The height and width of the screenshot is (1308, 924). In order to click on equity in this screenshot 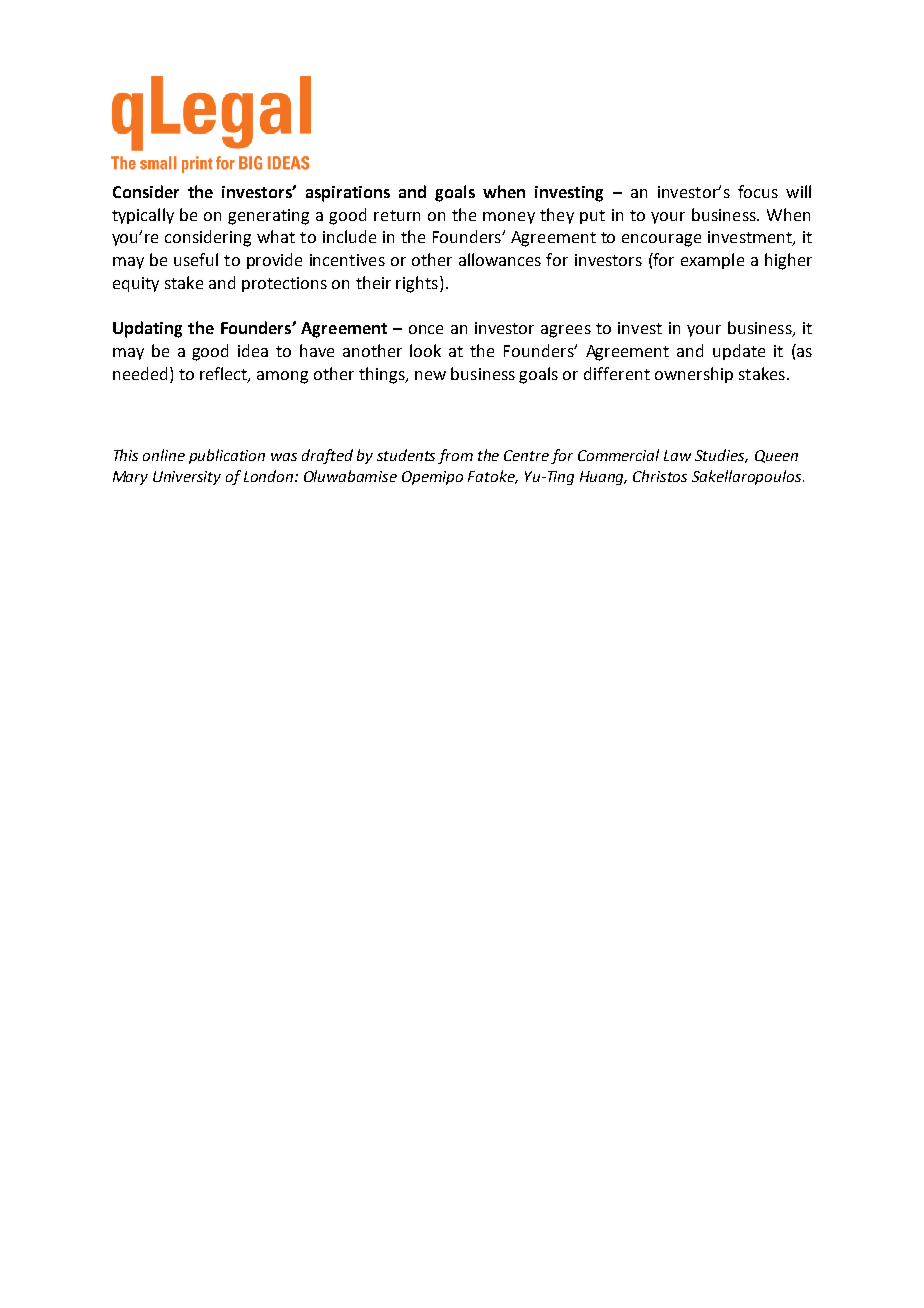, I will do `click(136, 284)`.
